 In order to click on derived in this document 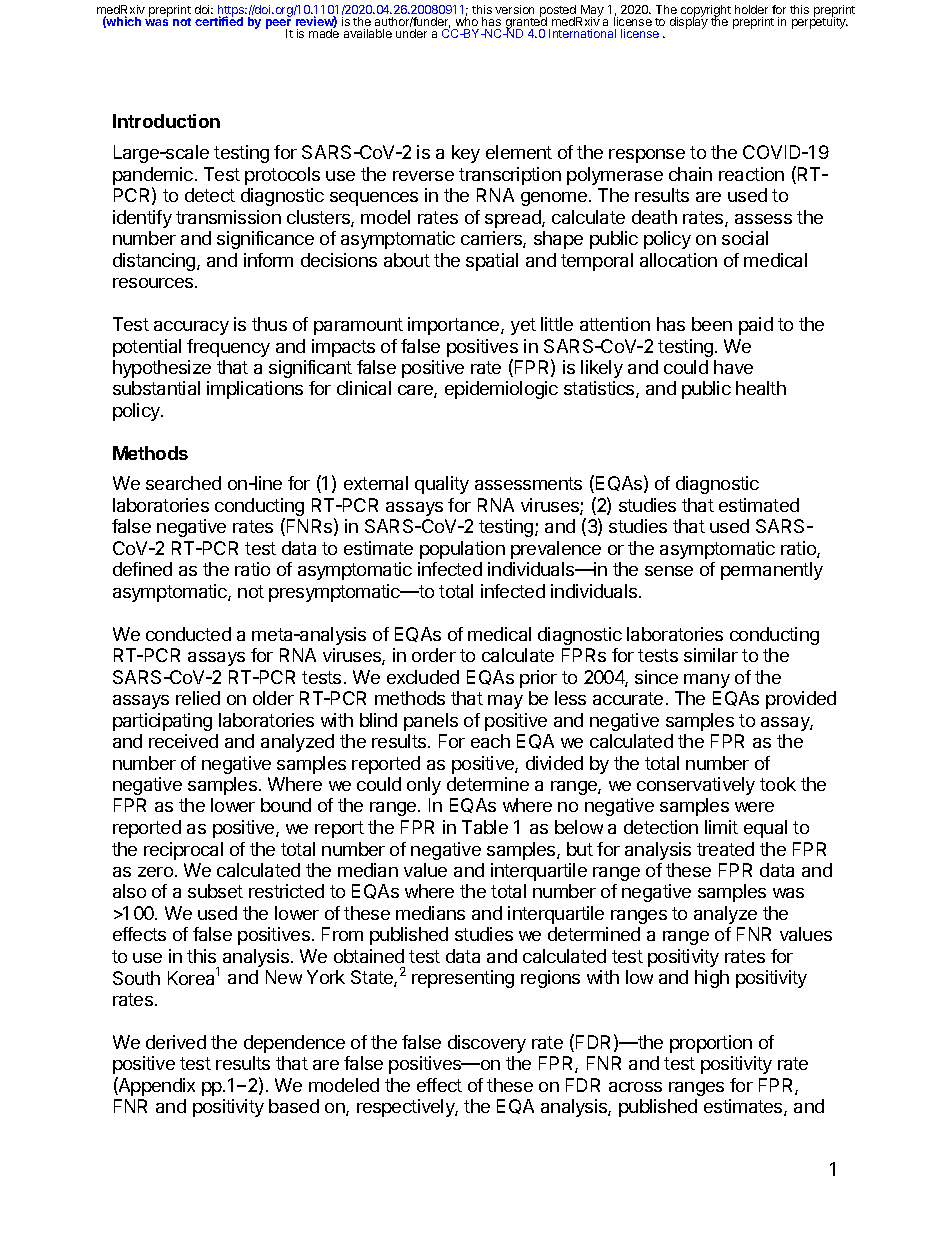, I will do `click(176, 1042)`.
